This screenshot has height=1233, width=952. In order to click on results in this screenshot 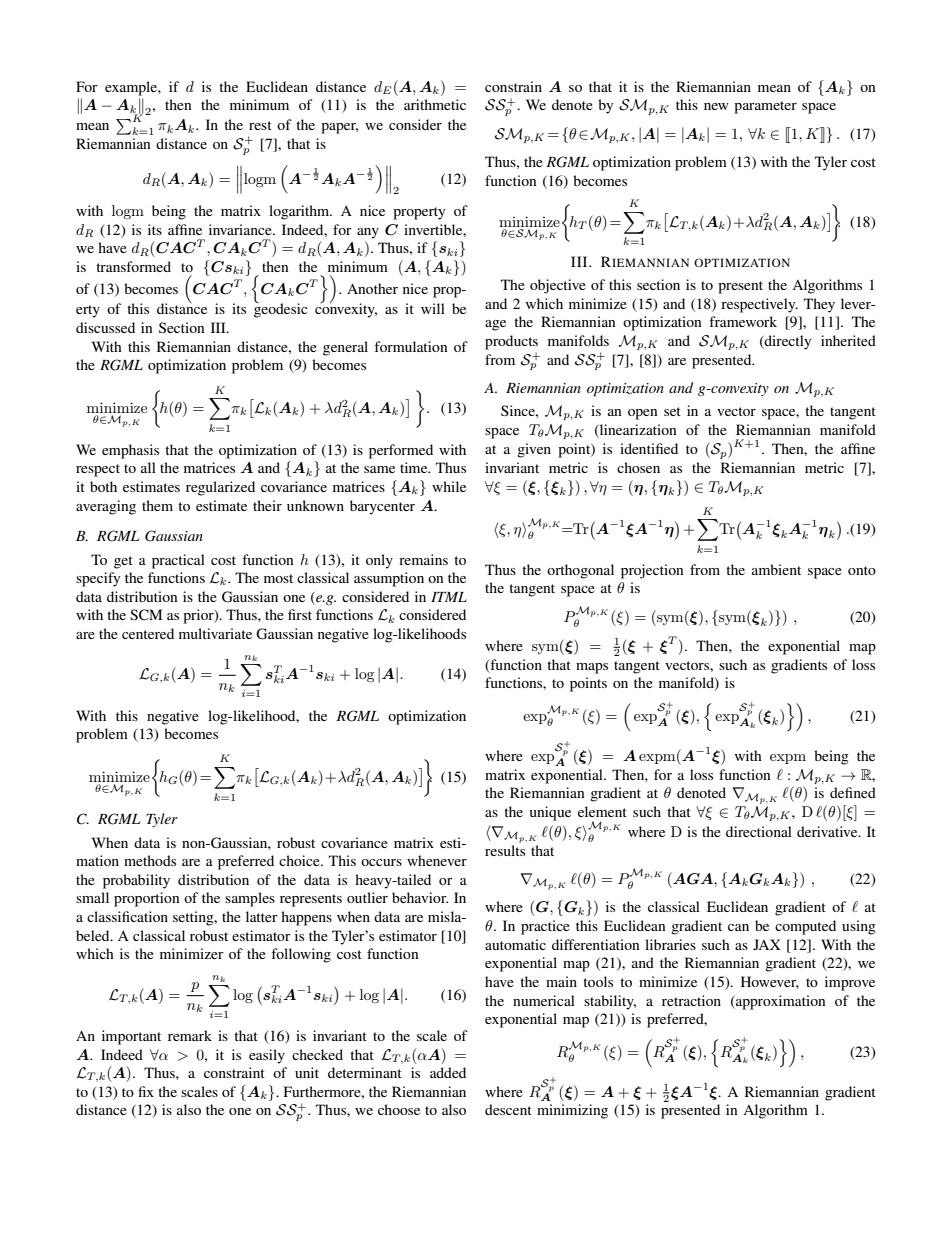, I will do `click(505, 850)`.
